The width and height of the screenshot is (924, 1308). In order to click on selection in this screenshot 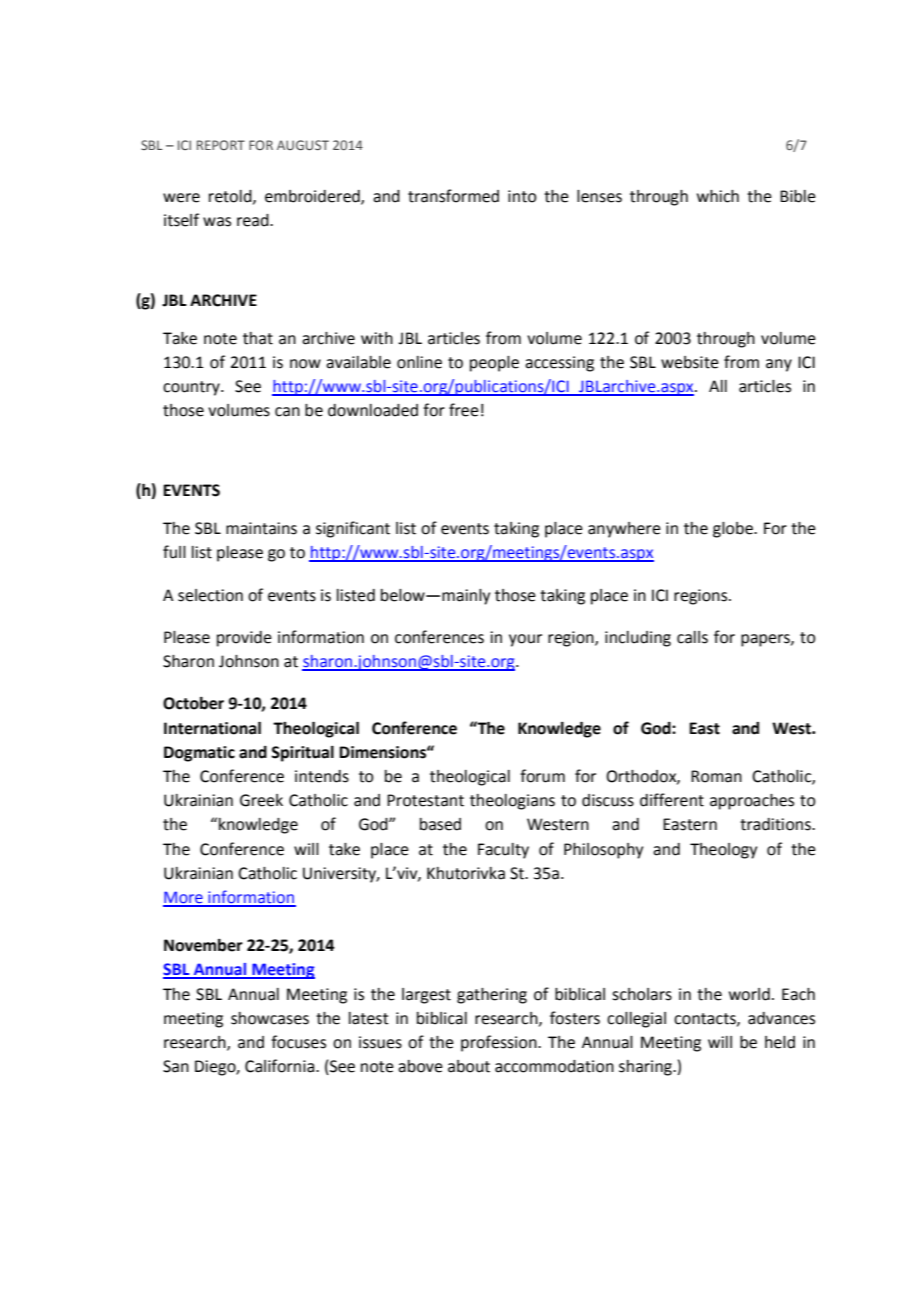, I will do `click(210, 595)`.
